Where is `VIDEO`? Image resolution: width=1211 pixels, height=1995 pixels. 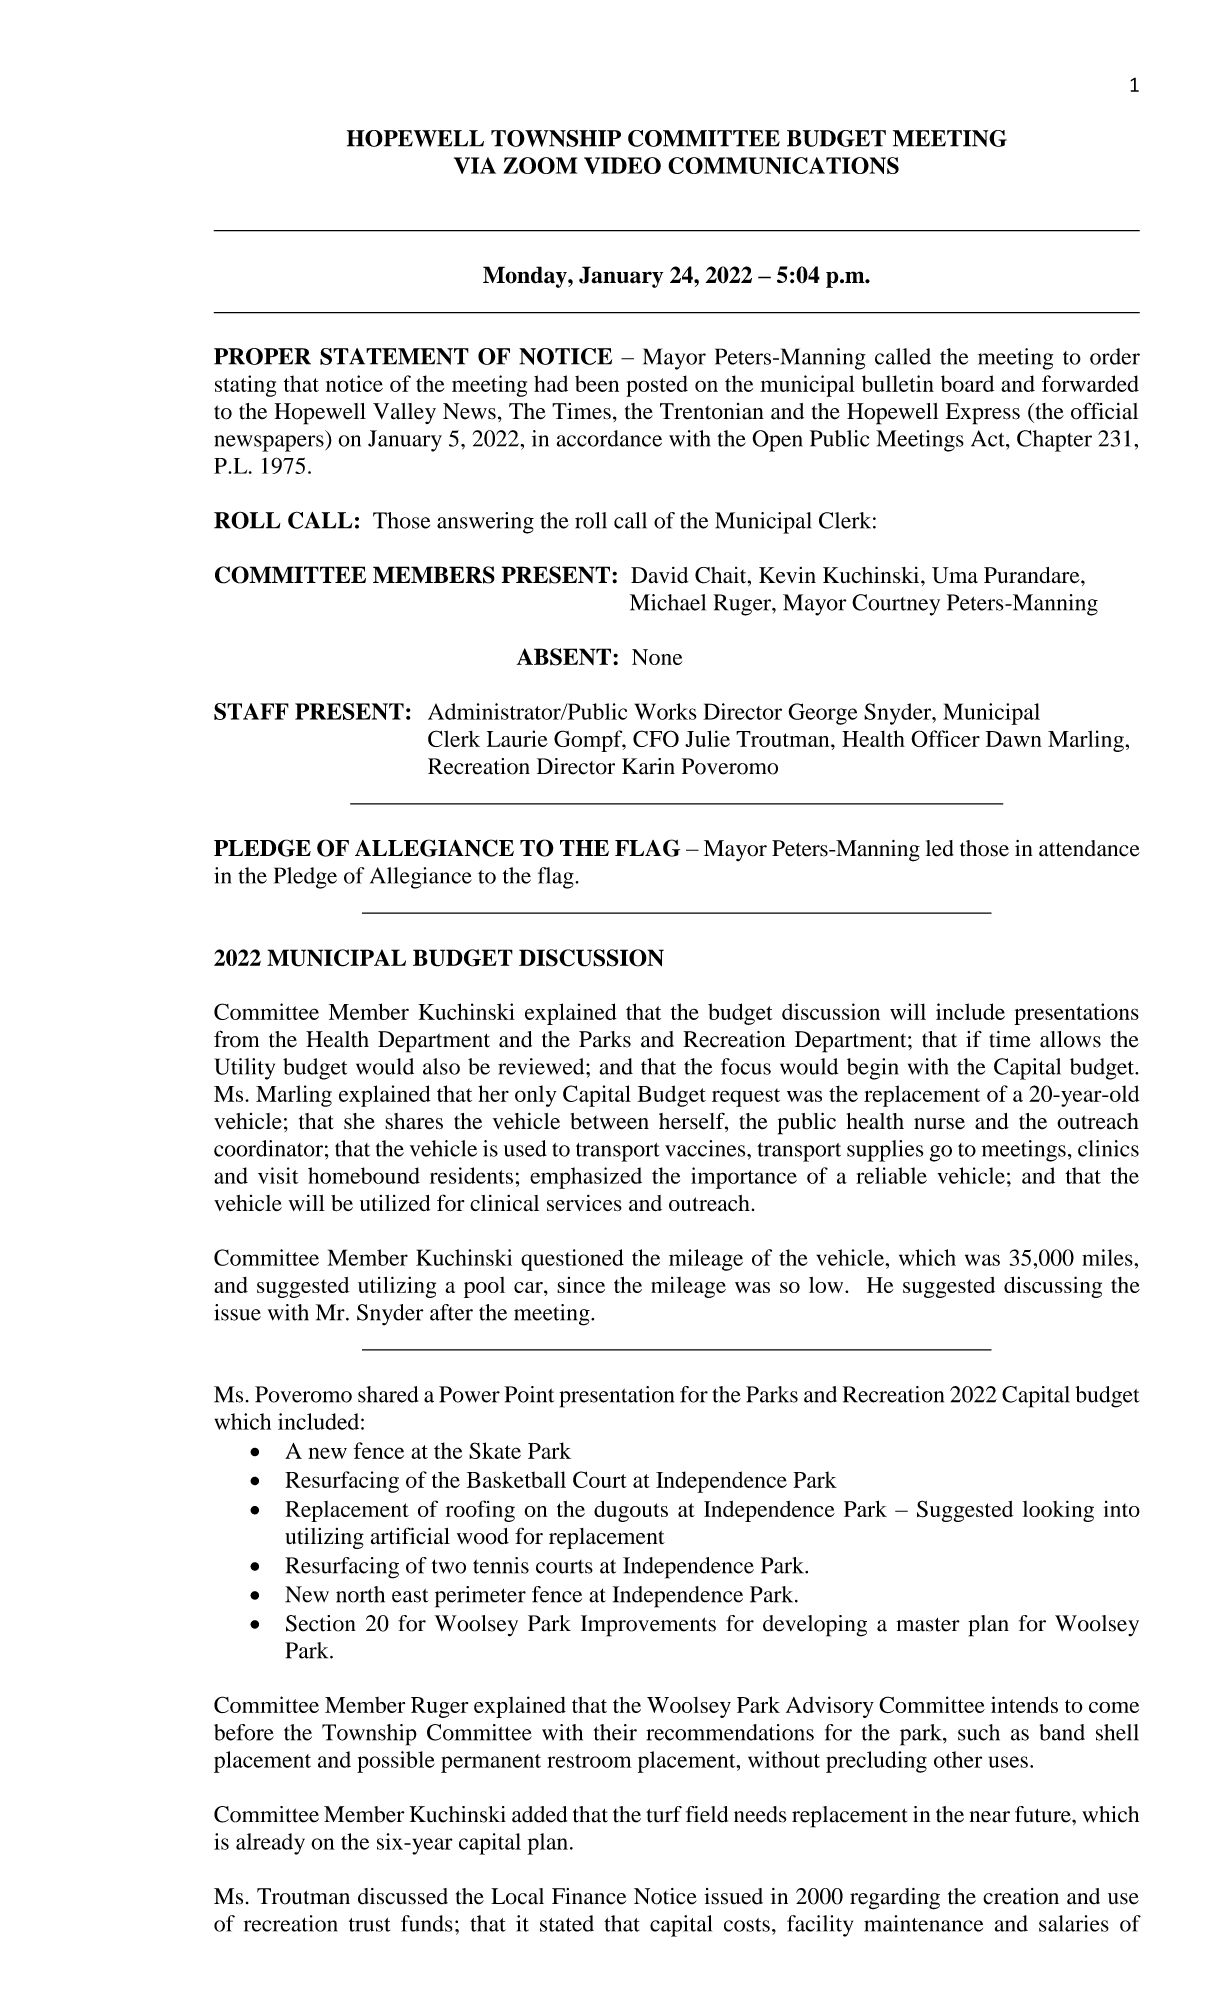 VIDEO is located at coordinates (622, 165).
